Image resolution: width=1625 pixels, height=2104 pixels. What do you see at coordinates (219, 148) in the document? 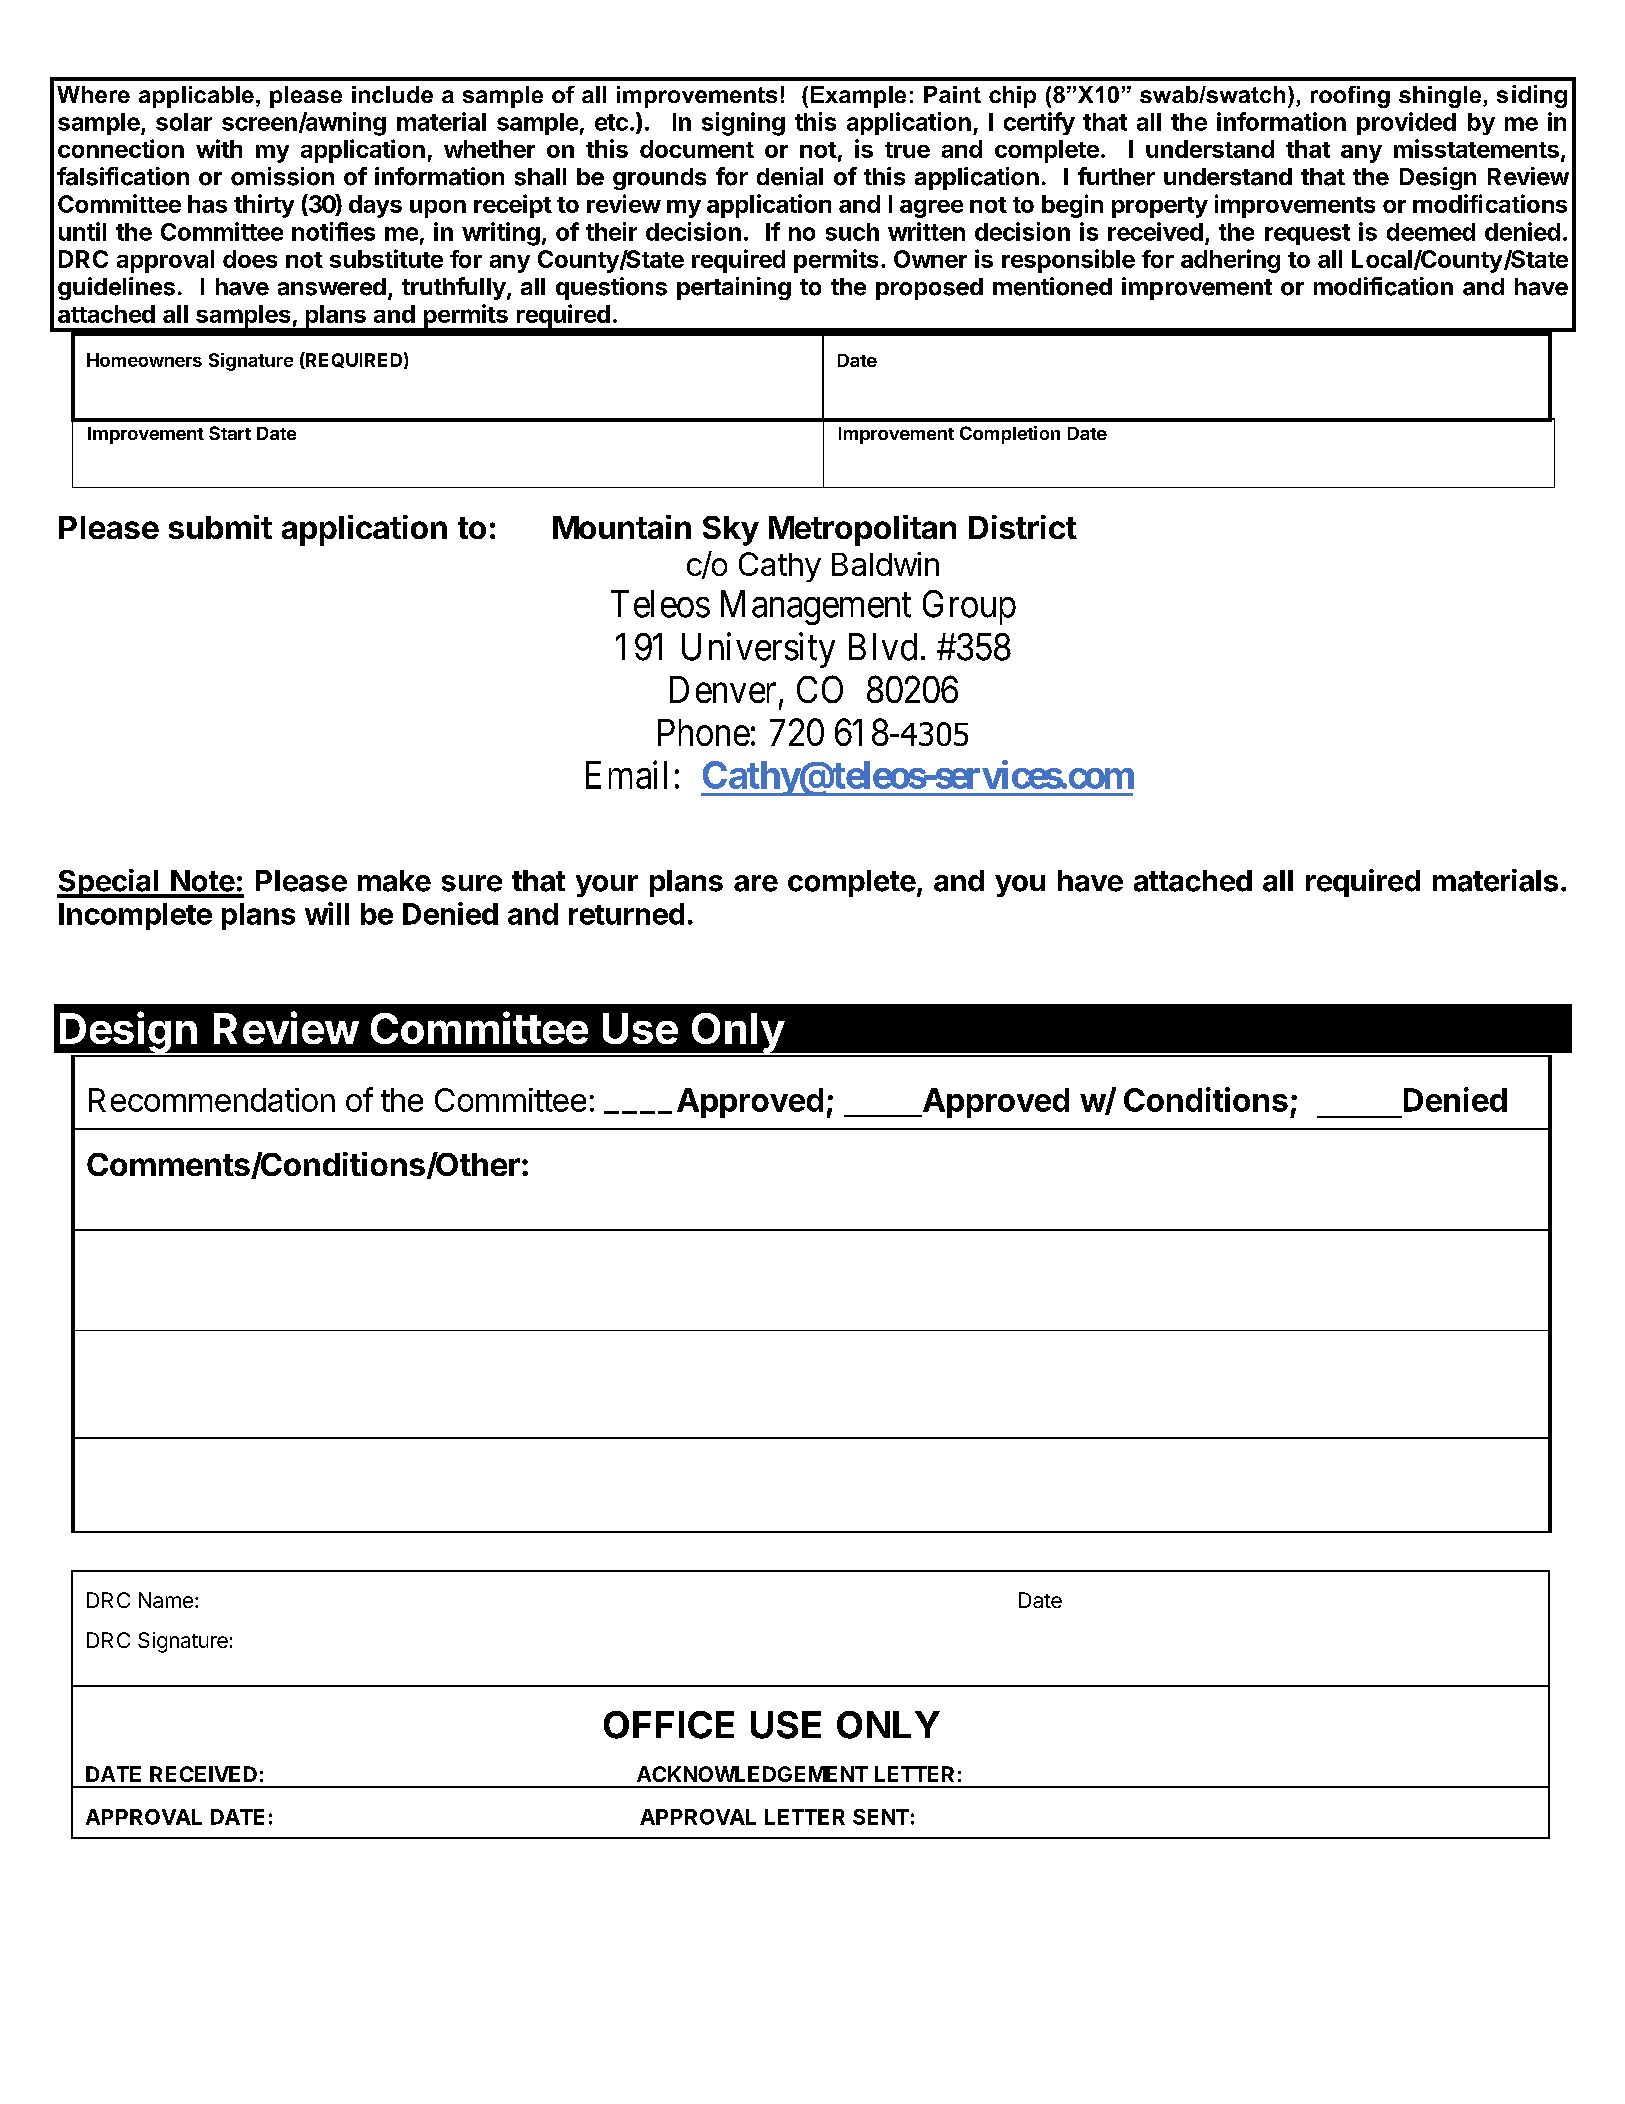
I see `with` at bounding box center [219, 148].
